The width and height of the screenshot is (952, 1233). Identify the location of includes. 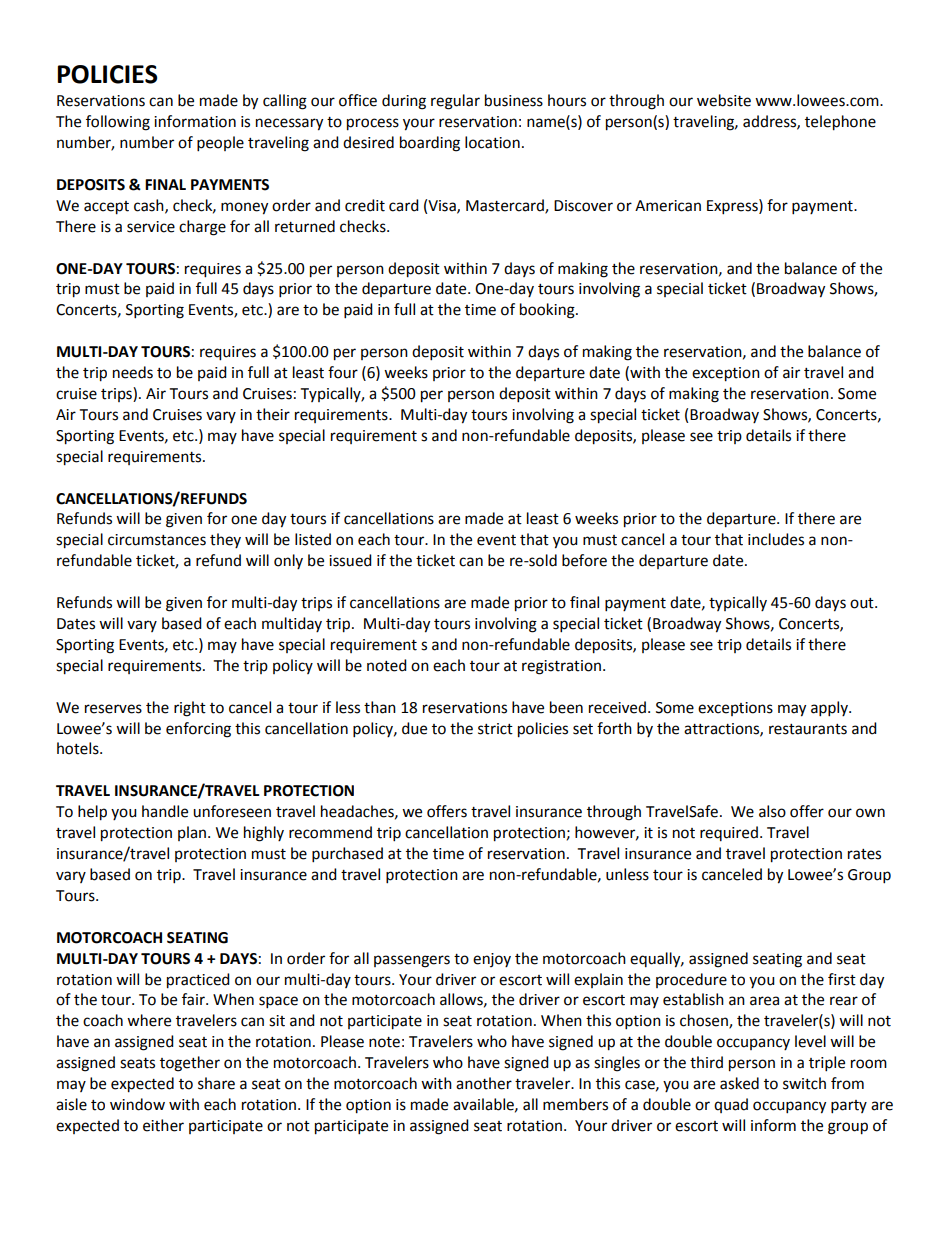
(776, 539).
